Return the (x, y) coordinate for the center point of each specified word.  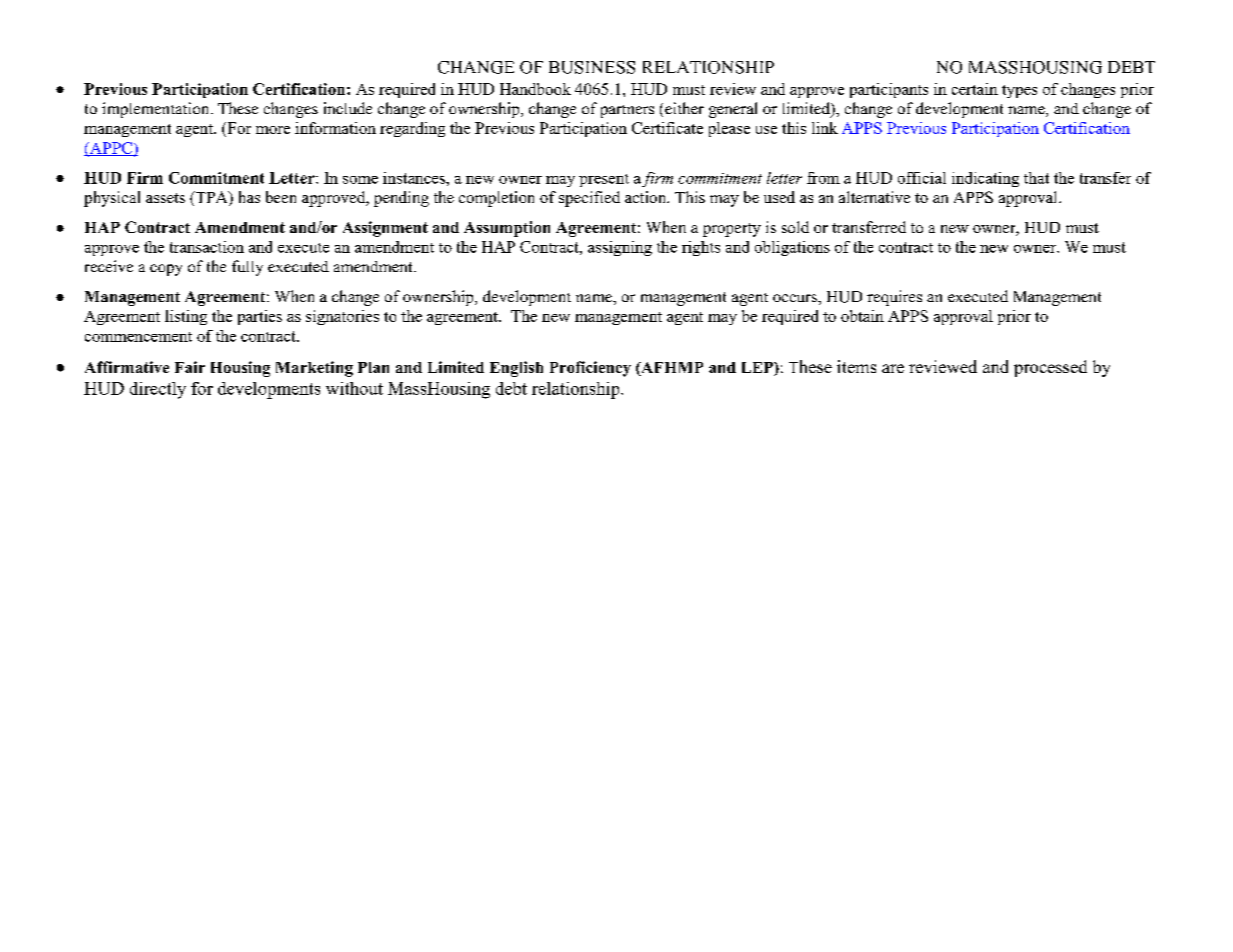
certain (975, 89)
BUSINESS (592, 67)
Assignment (385, 229)
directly (158, 390)
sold (795, 227)
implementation (157, 110)
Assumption (507, 229)
